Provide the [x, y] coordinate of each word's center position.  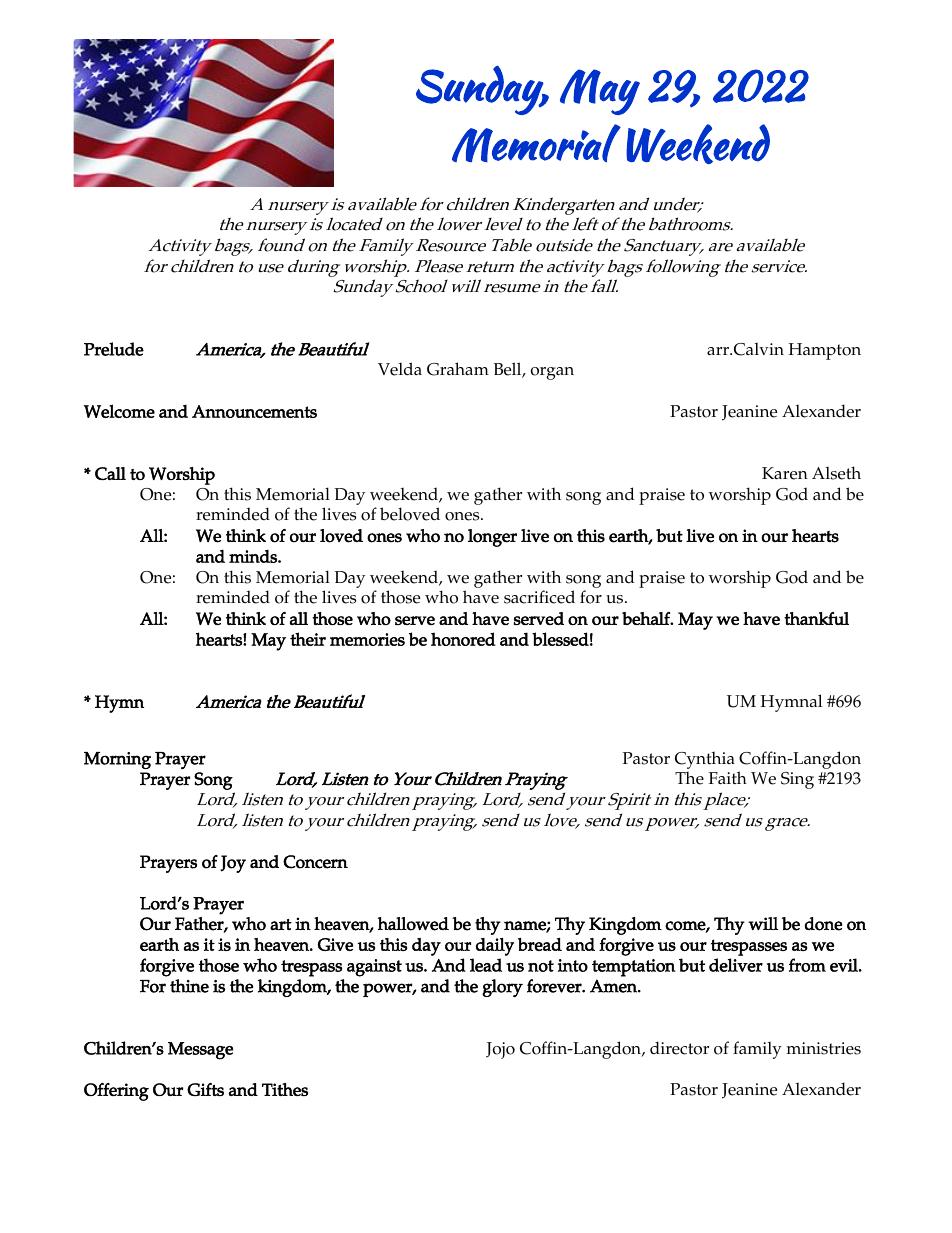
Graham [458, 369]
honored [463, 639]
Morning [117, 760]
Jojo [500, 1050]
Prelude [114, 349]
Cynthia [705, 760]
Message [200, 1051]
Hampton [824, 351]
